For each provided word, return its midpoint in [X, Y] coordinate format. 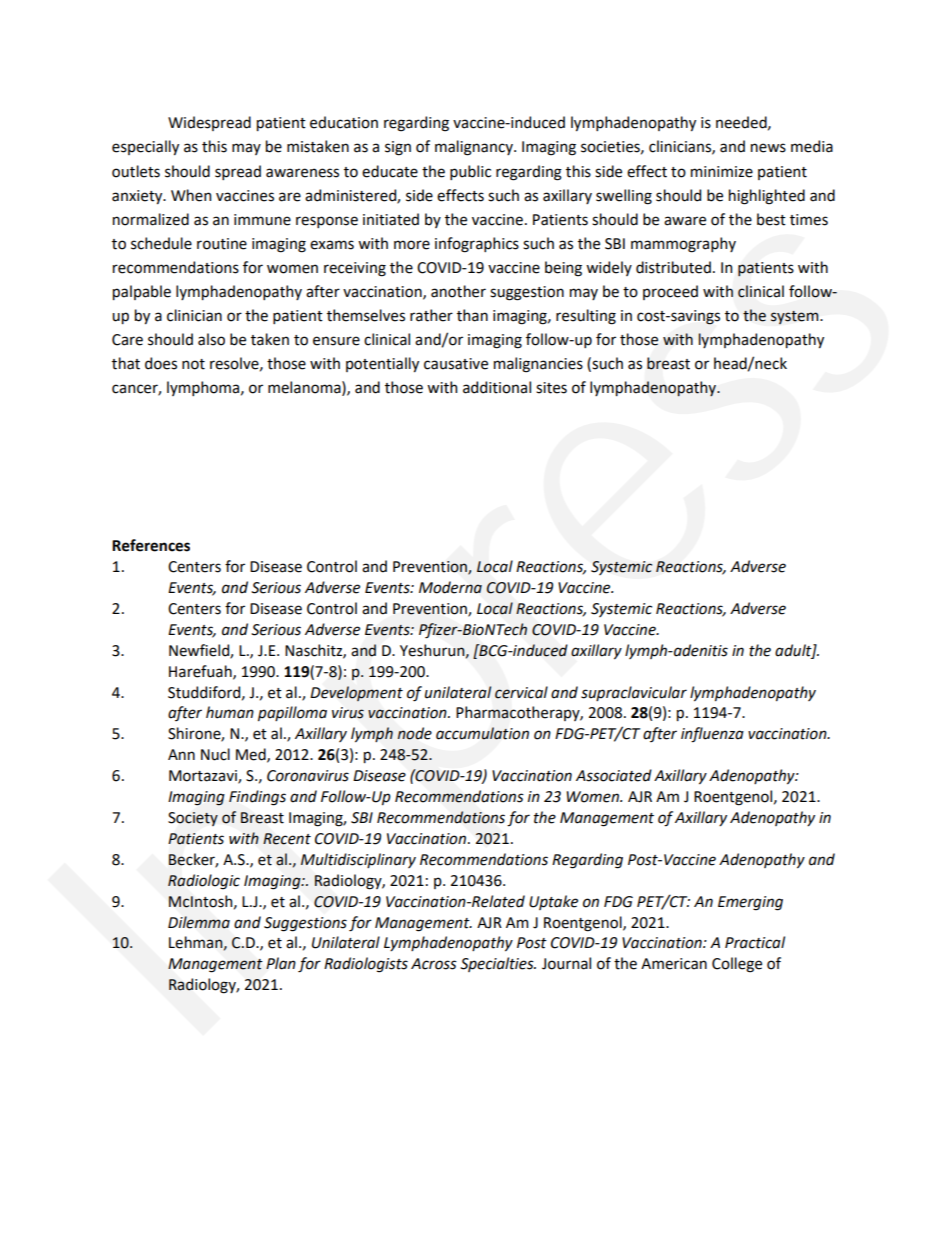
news [768, 148]
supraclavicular [634, 693]
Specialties [498, 964]
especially [145, 147]
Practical [755, 942]
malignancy [475, 148]
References [151, 545]
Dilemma [199, 922]
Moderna [450, 587]
